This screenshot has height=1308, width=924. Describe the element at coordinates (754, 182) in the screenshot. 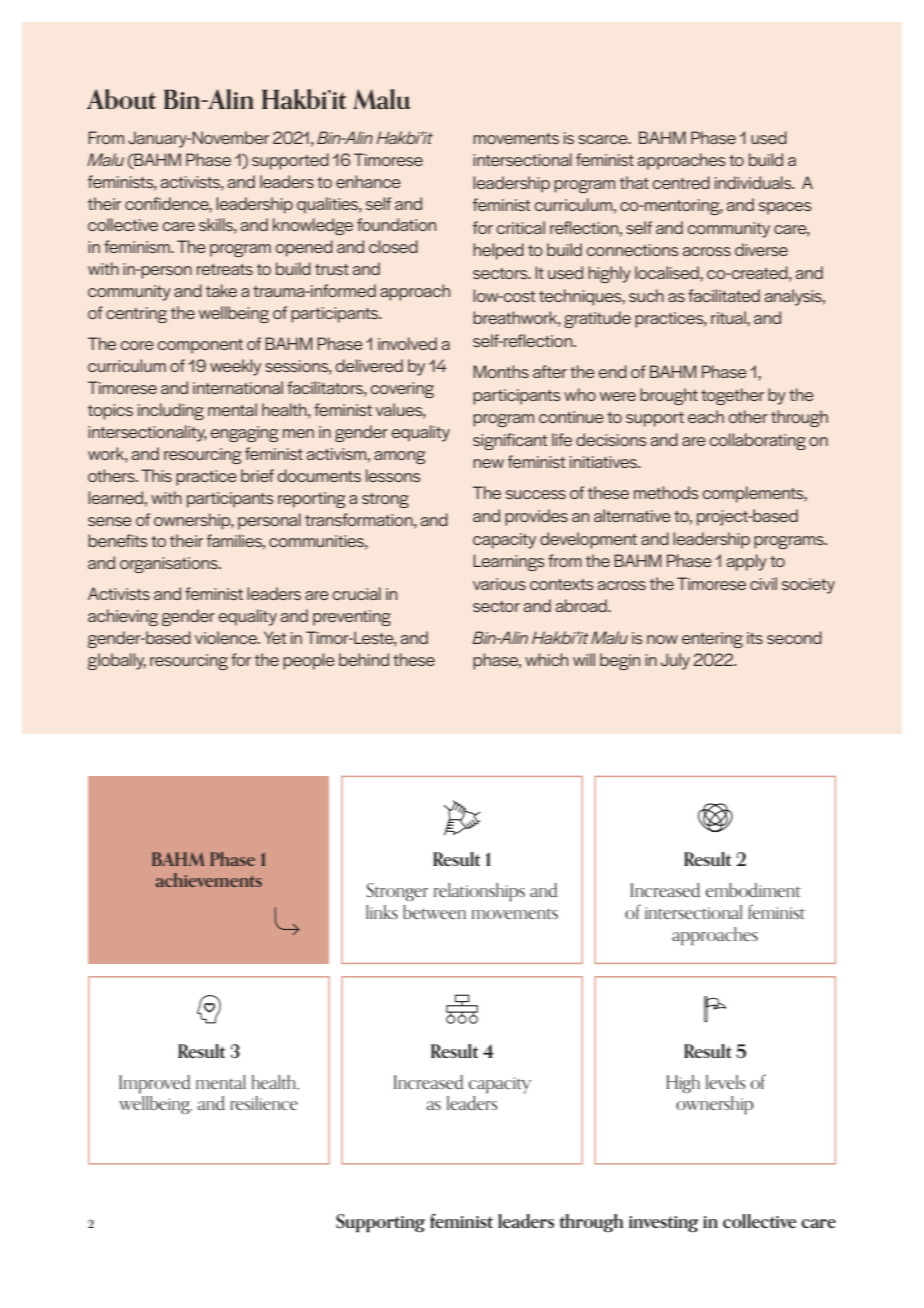

I see `individuals` at that location.
